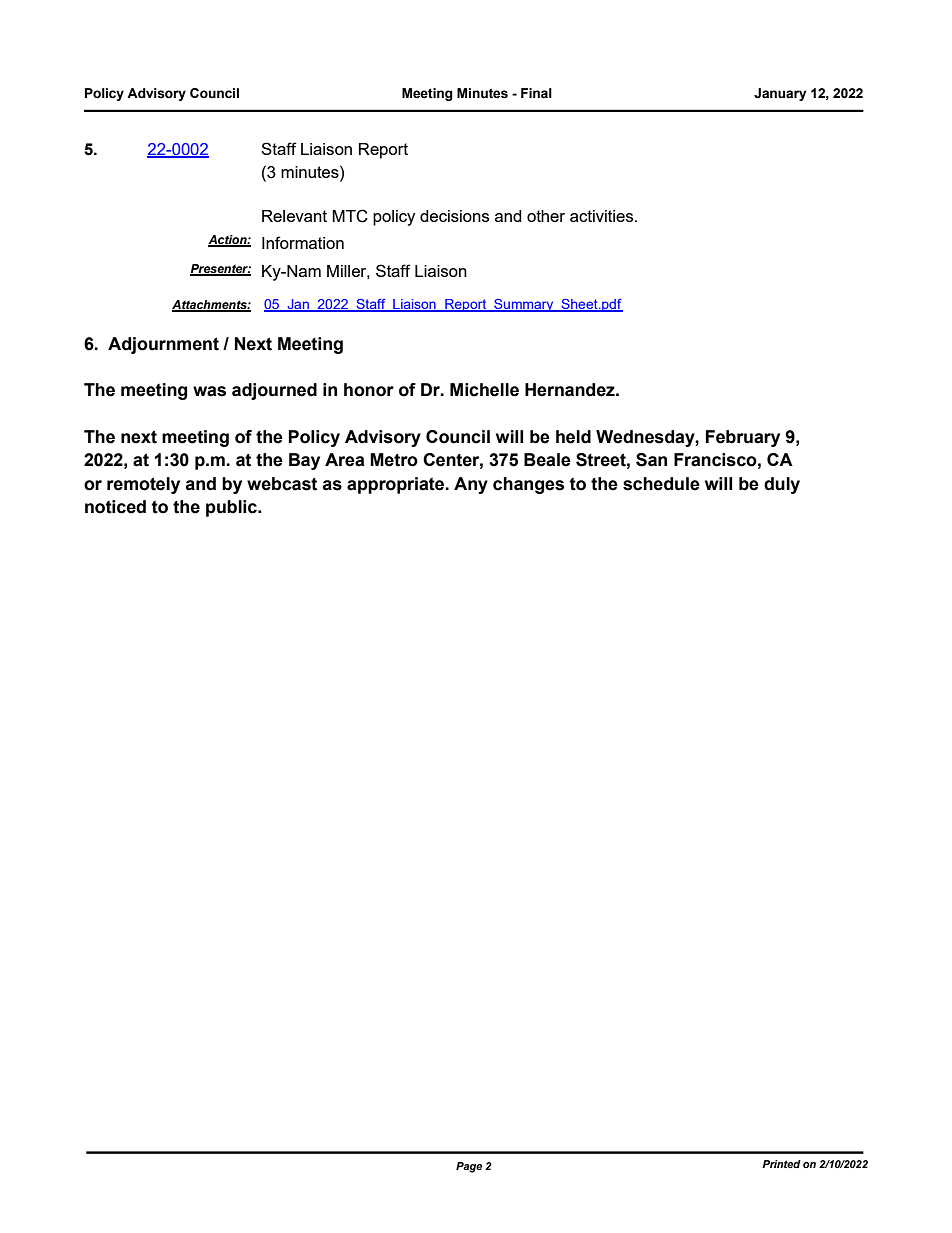  Describe the element at coordinates (469, 1167) in the screenshot. I see `Page` at that location.
